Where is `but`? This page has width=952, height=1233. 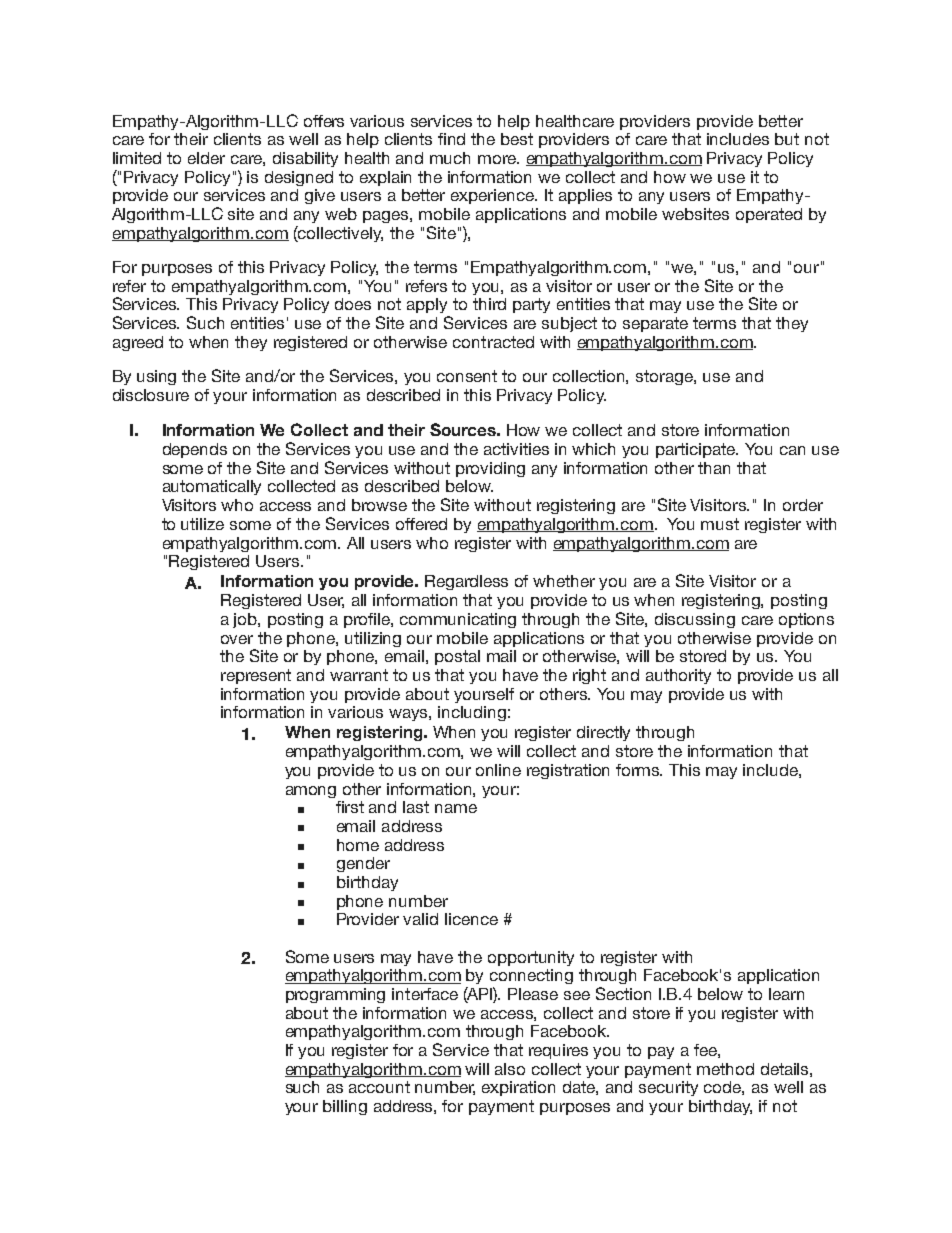 but is located at coordinates (787, 139).
